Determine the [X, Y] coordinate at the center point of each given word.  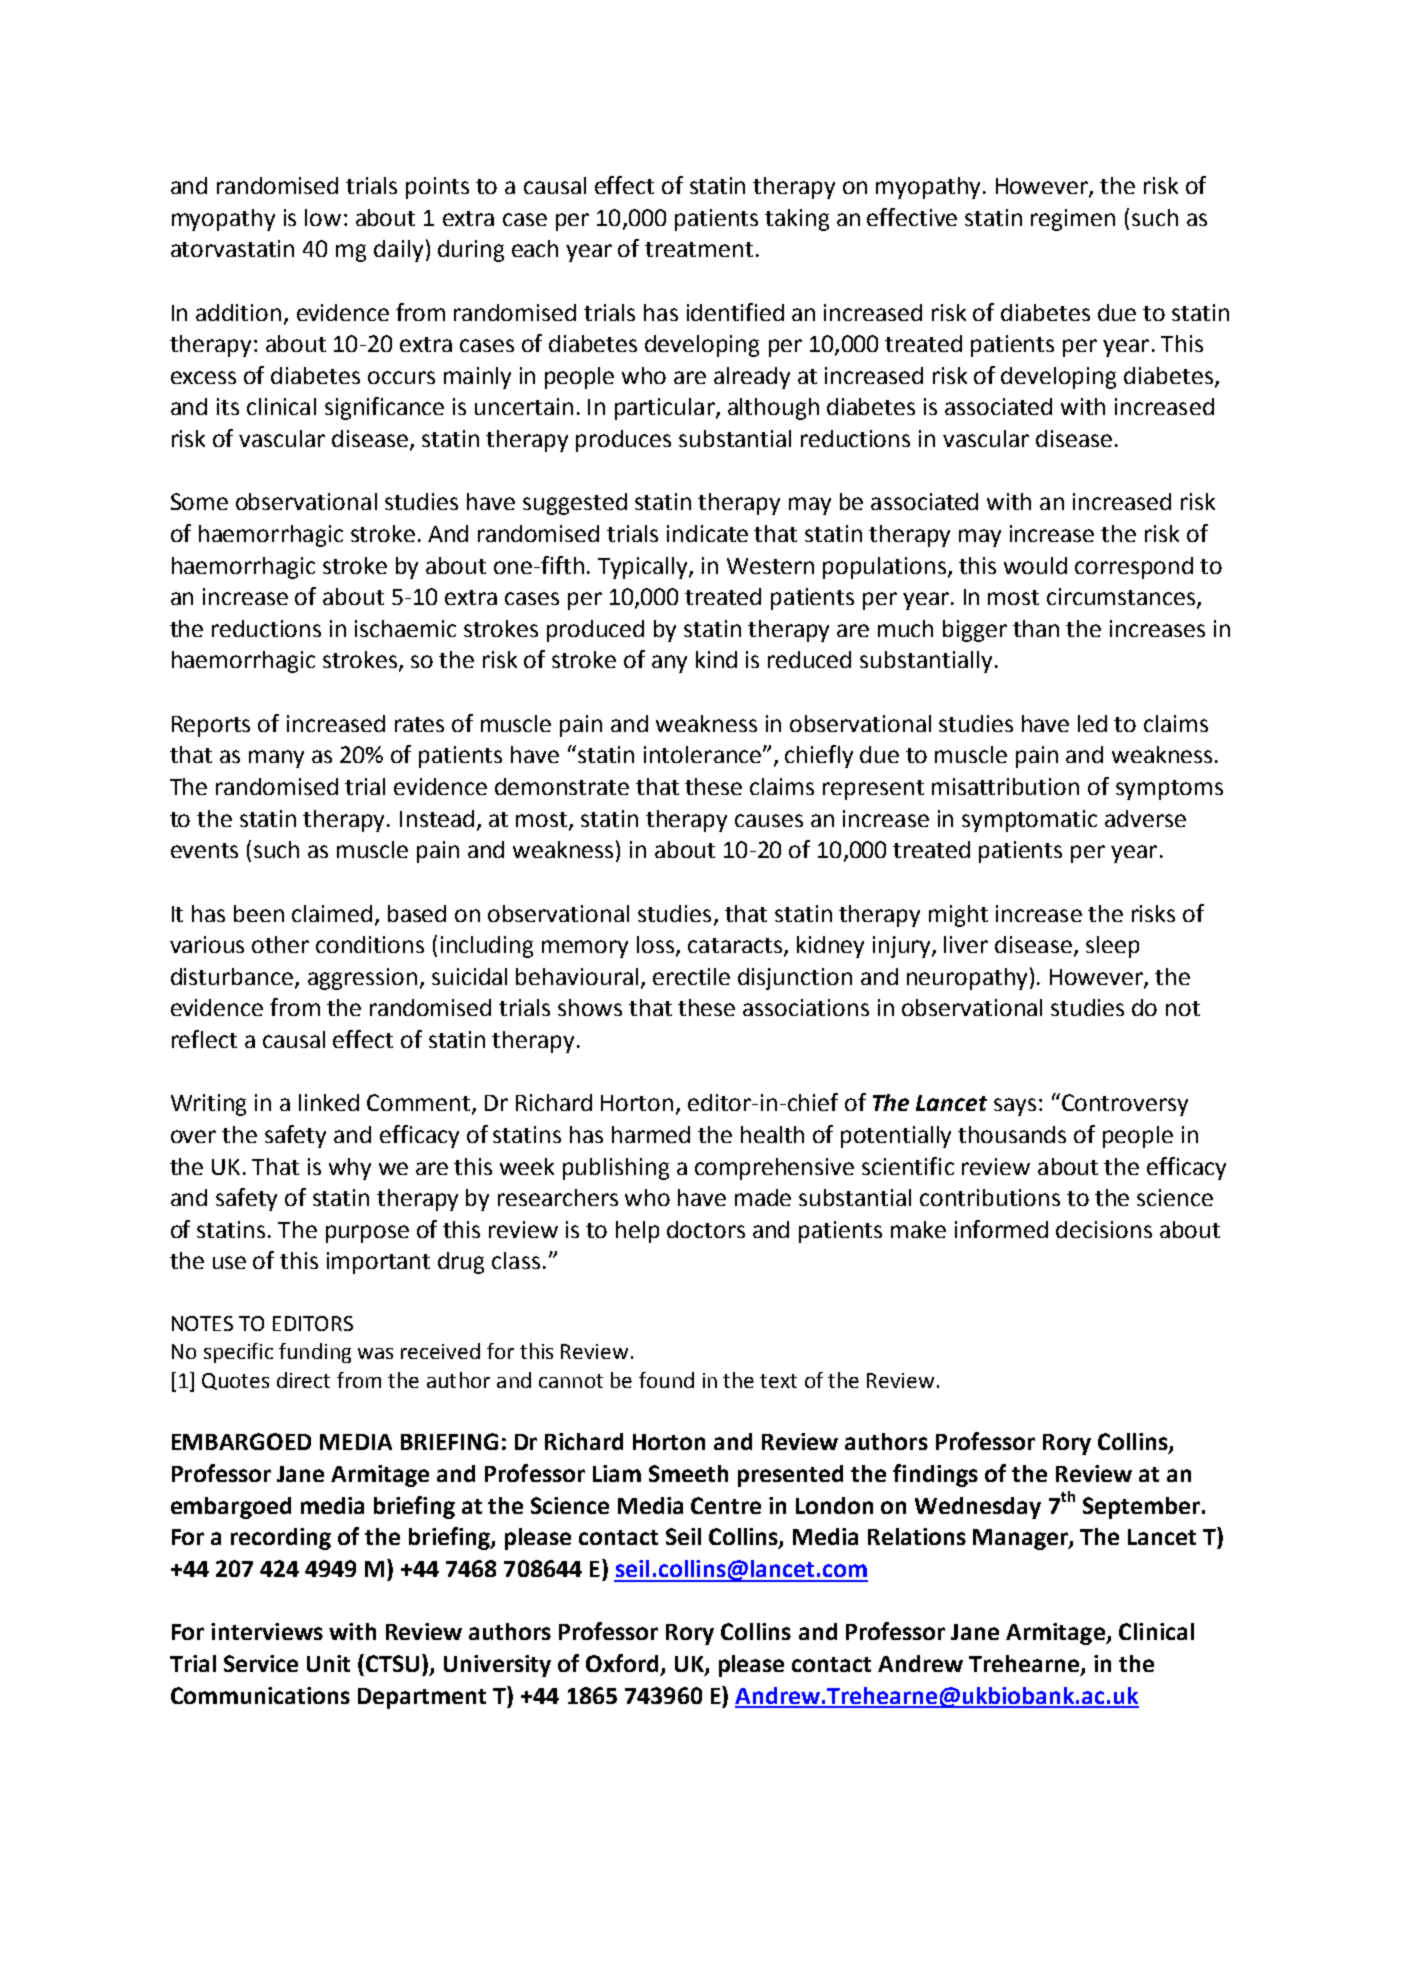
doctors [706, 1229]
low [323, 217]
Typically [644, 568]
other [280, 944]
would [1035, 565]
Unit [328, 1663]
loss [657, 946]
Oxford [622, 1663]
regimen [1073, 220]
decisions [1104, 1229]
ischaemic [405, 628]
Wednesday [978, 1508]
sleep [1112, 947]
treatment [699, 249]
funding [315, 1353]
